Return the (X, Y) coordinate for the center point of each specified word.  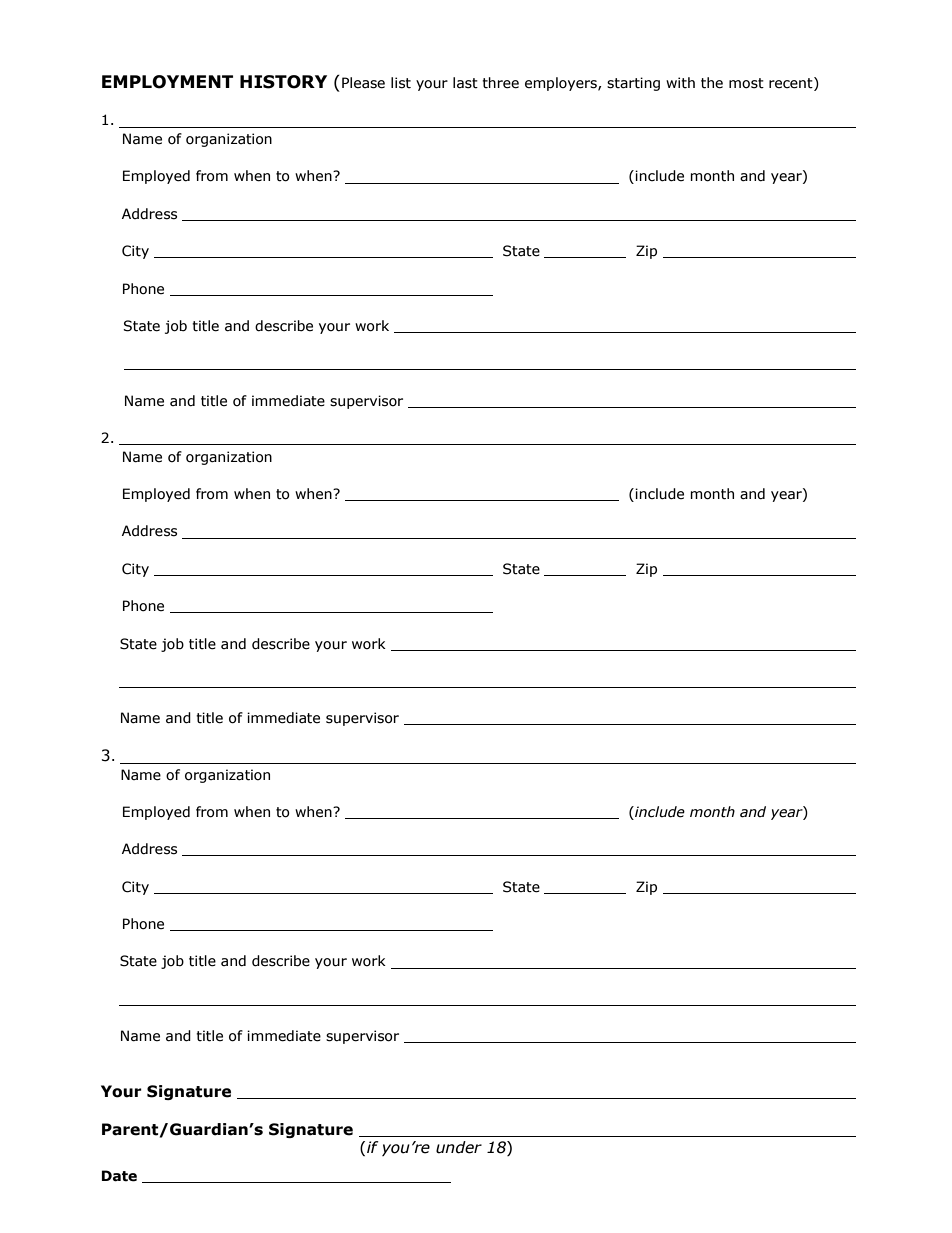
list (401, 83)
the (712, 83)
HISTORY (283, 82)
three (500, 83)
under (459, 1147)
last (465, 83)
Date (119, 1176)
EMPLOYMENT (167, 82)
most (746, 83)
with (680, 83)
